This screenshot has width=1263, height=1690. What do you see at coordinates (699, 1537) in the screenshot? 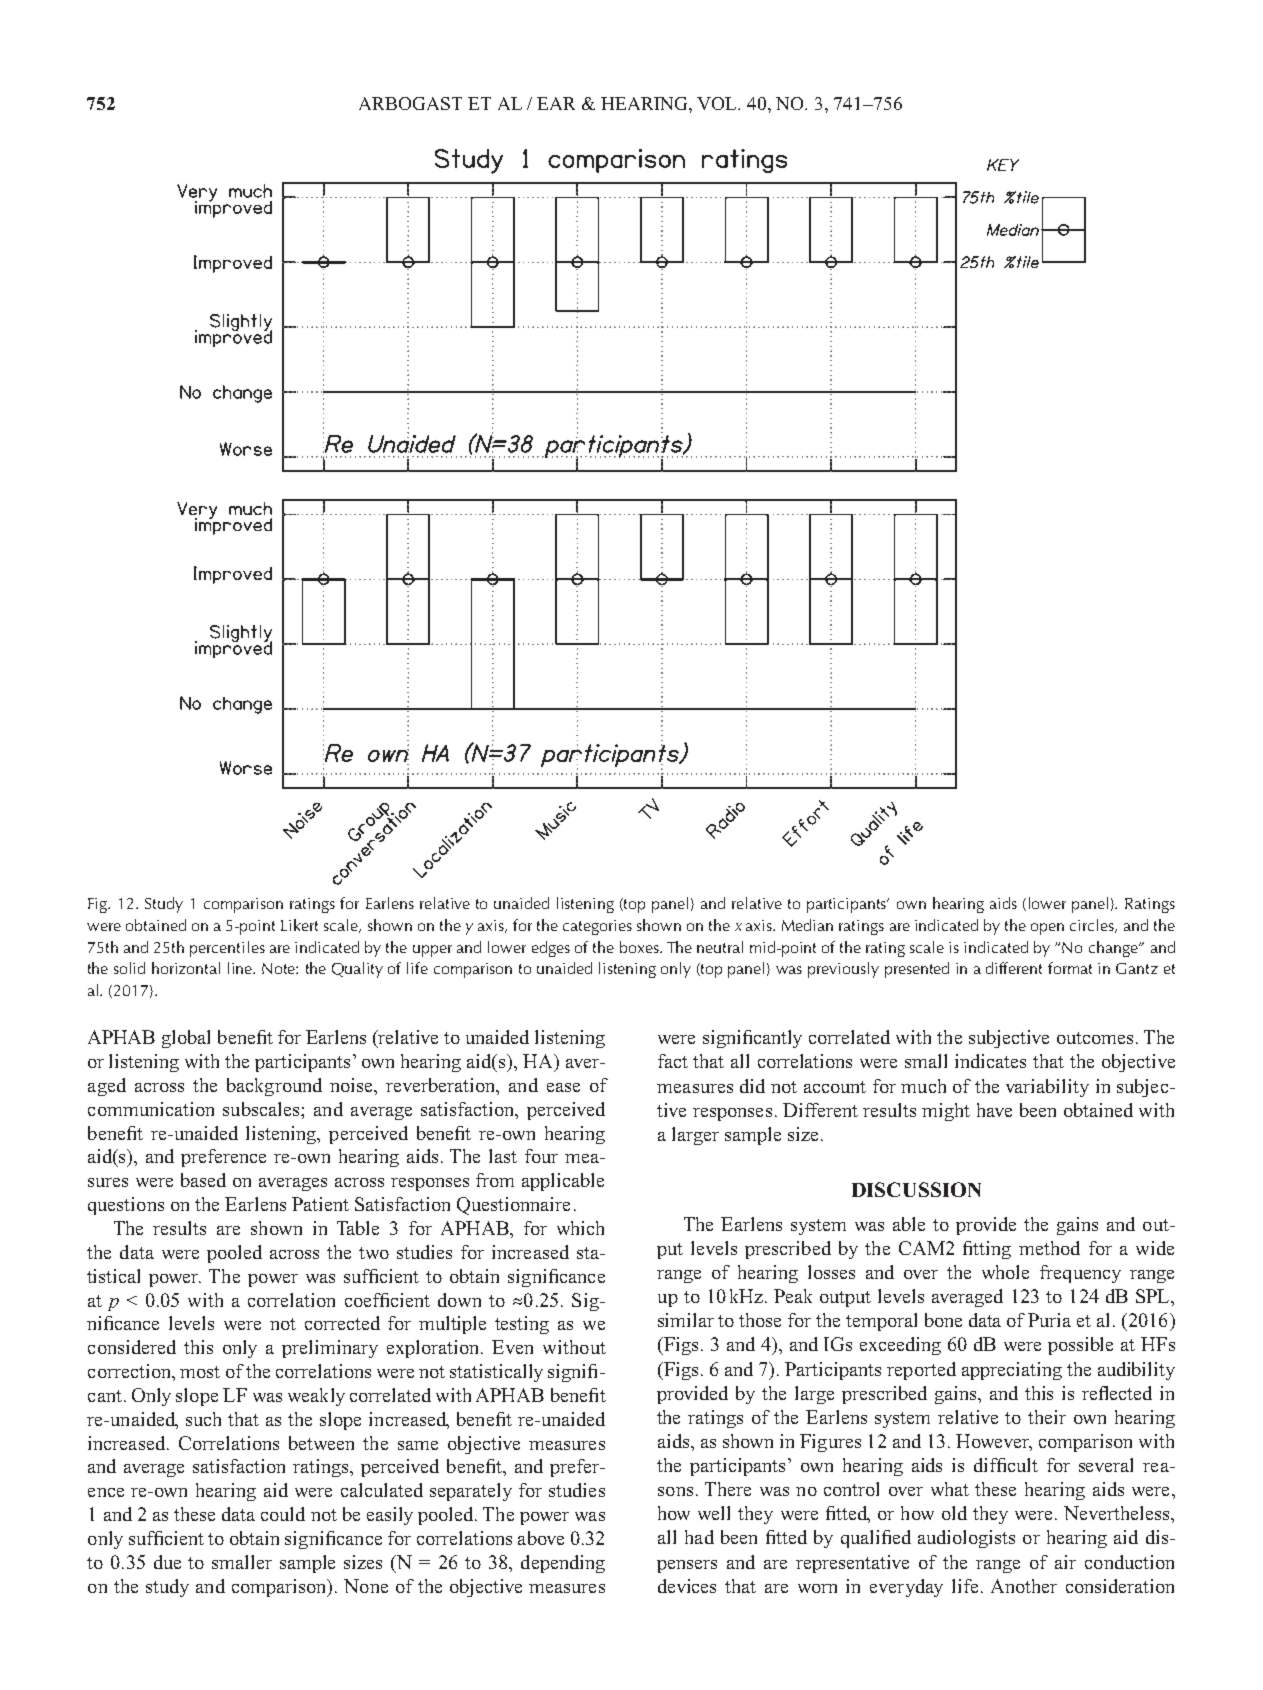
I see `had` at bounding box center [699, 1537].
